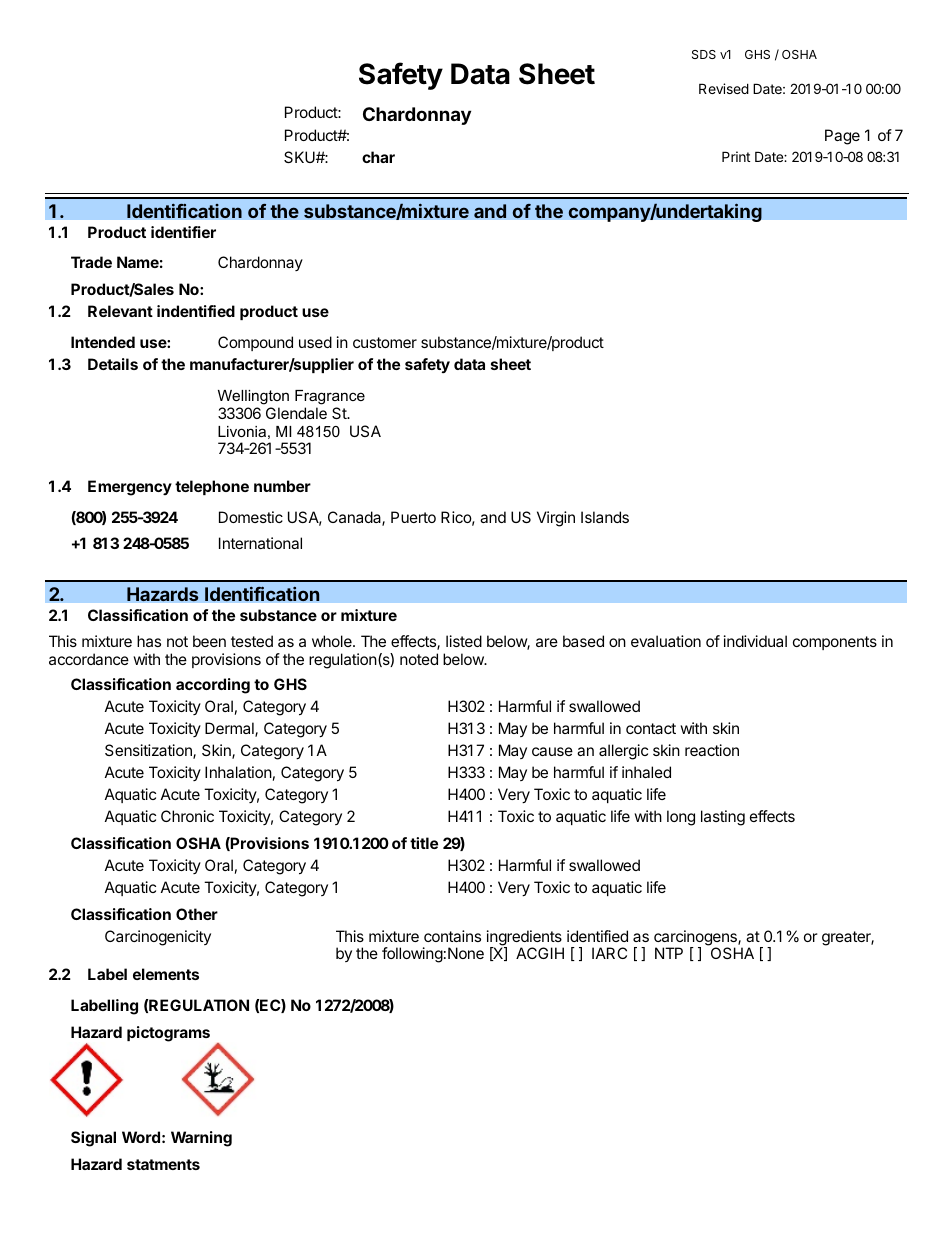 This image has width=952, height=1233. Describe the element at coordinates (209, 641) in the image. I see `been` at that location.
